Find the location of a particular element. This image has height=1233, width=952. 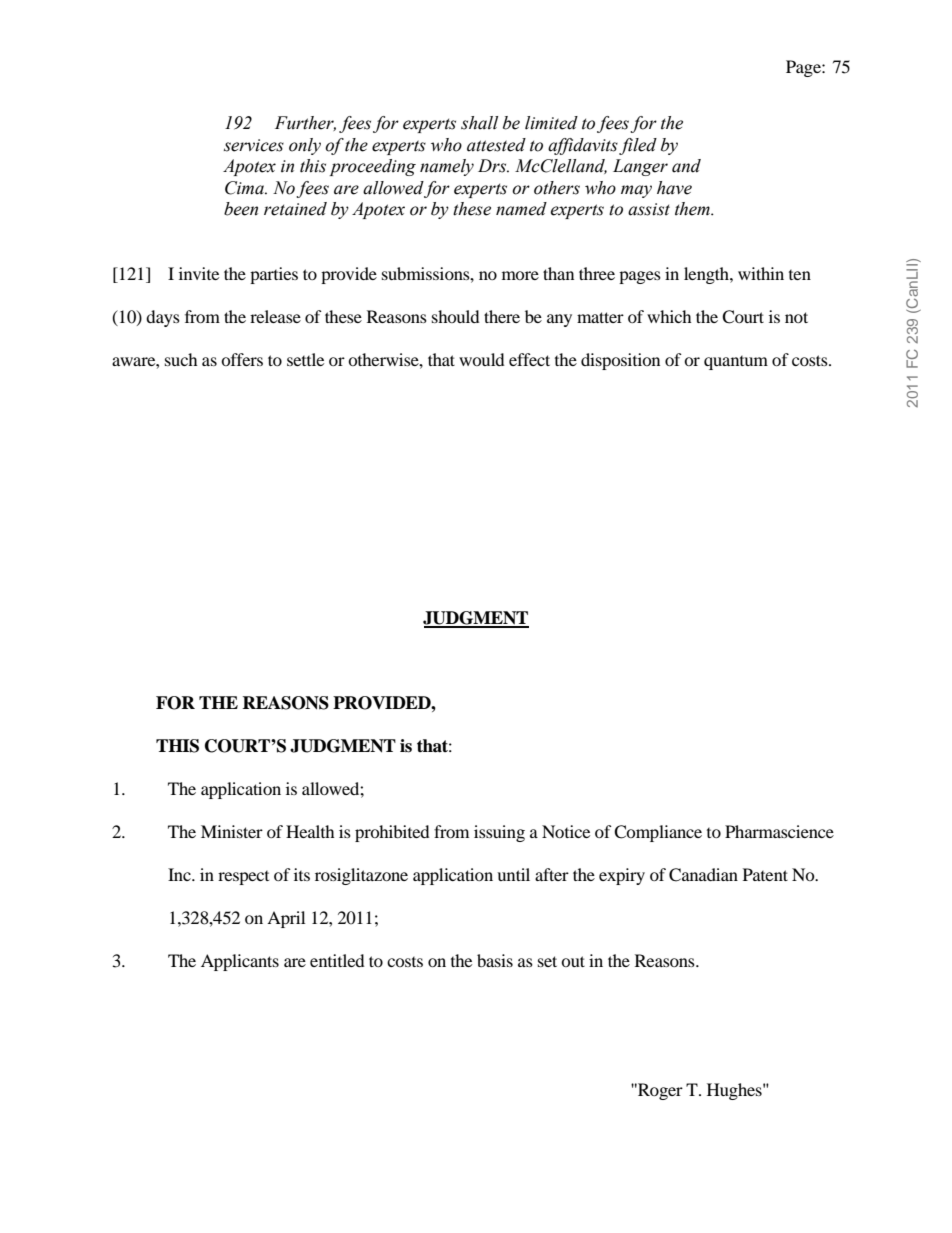

Applicants is located at coordinates (240, 962).
